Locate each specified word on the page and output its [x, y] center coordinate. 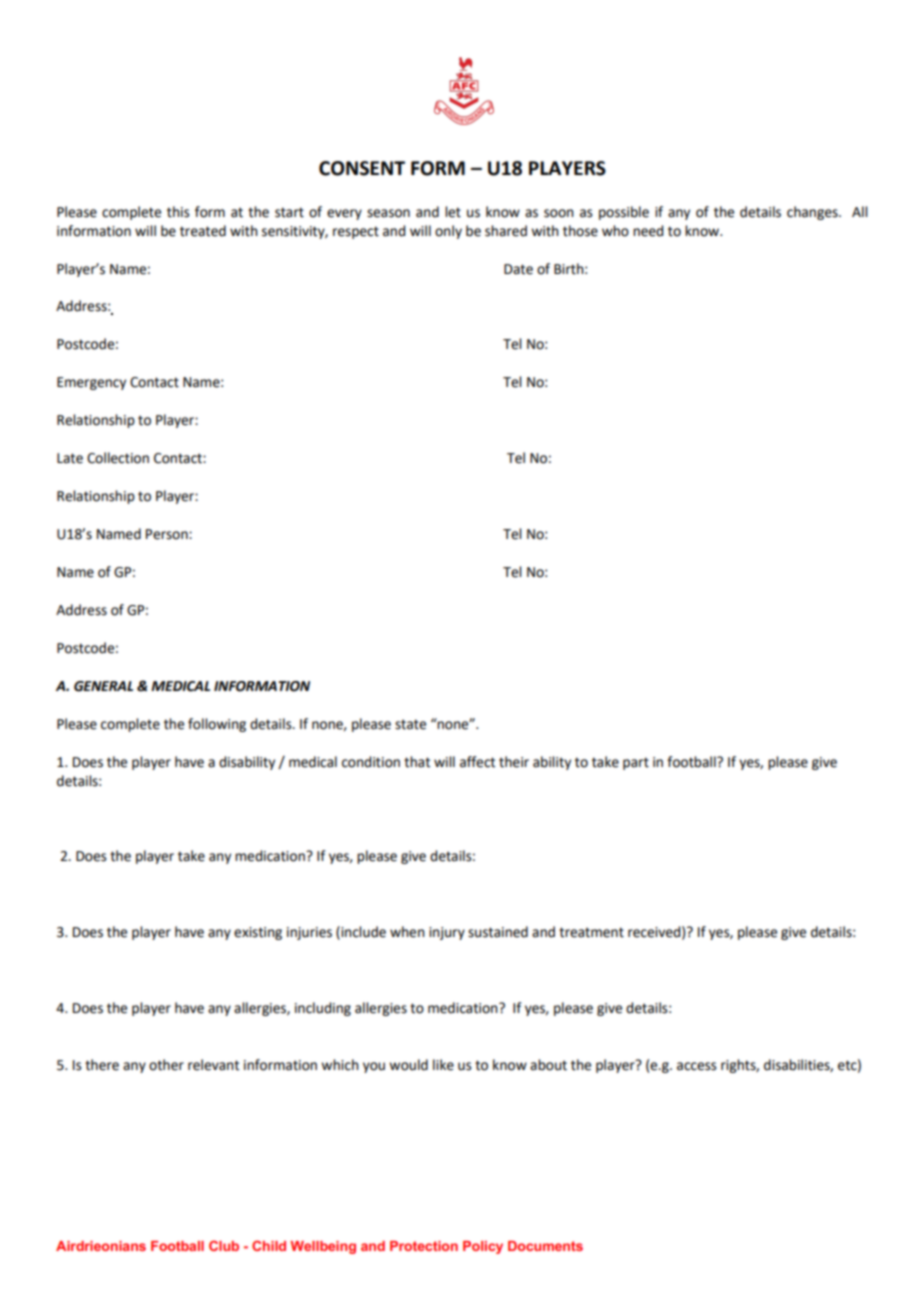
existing [258, 933]
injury [447, 933]
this [178, 212]
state [410, 724]
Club [224, 1245]
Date [518, 269]
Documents [545, 1246]
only [448, 232]
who [615, 231]
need [648, 231]
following [217, 725]
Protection [424, 1246]
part [636, 763]
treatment [591, 932]
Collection [118, 458]
